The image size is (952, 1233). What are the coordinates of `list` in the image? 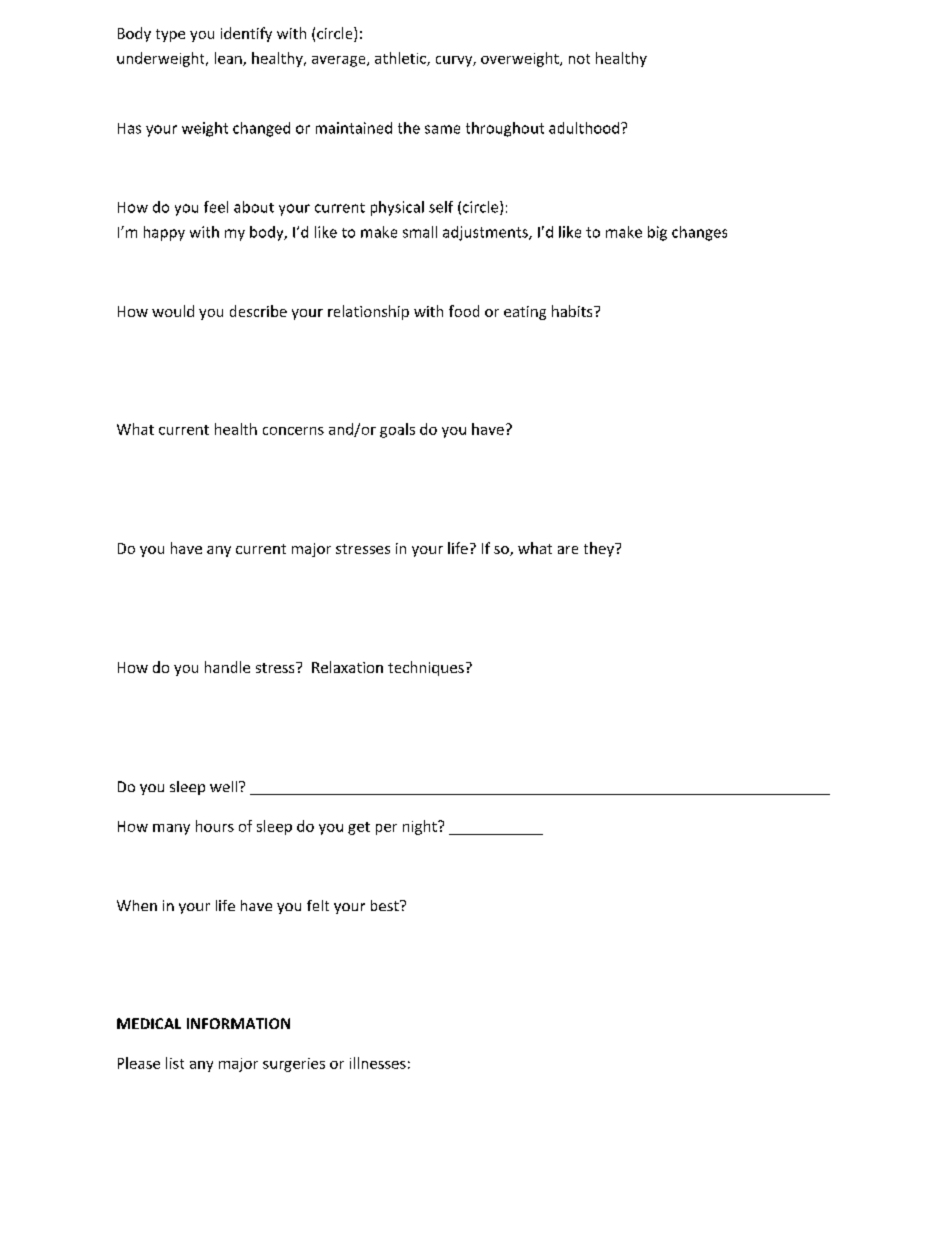 It's located at (175, 1063).
